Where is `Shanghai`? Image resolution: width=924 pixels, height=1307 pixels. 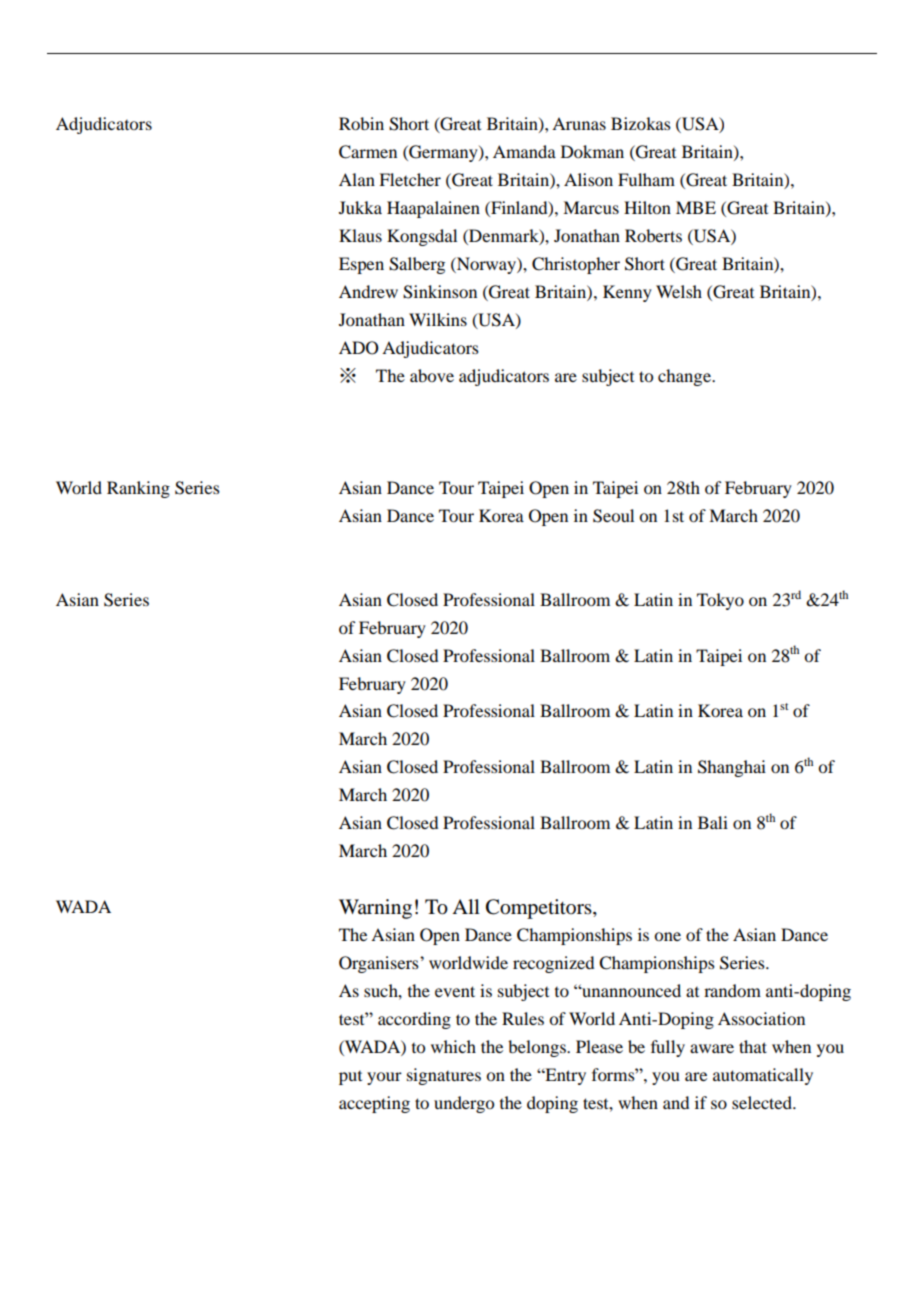
Shanghai is located at coordinates (732, 768).
